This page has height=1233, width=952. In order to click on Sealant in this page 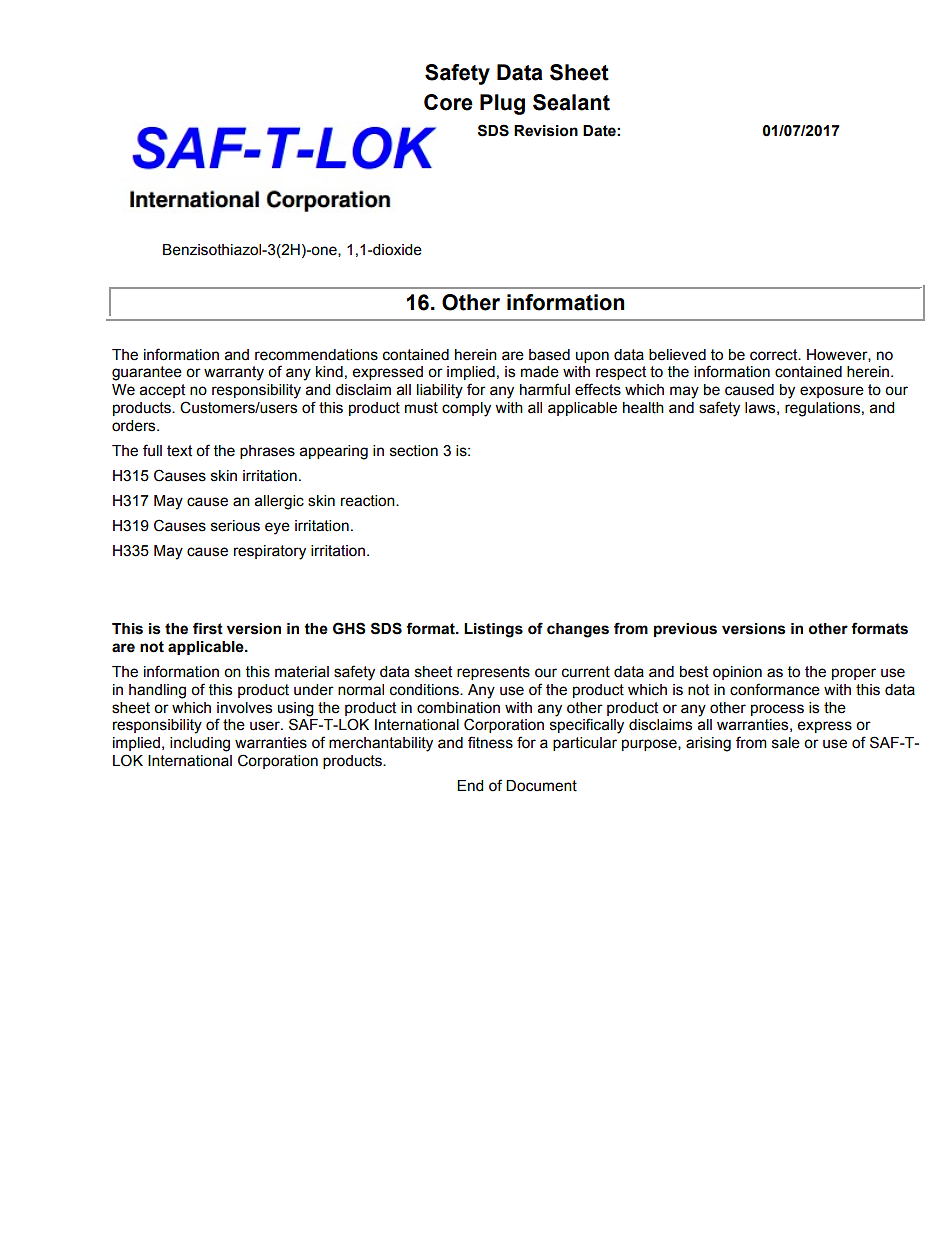, I will do `click(571, 102)`.
